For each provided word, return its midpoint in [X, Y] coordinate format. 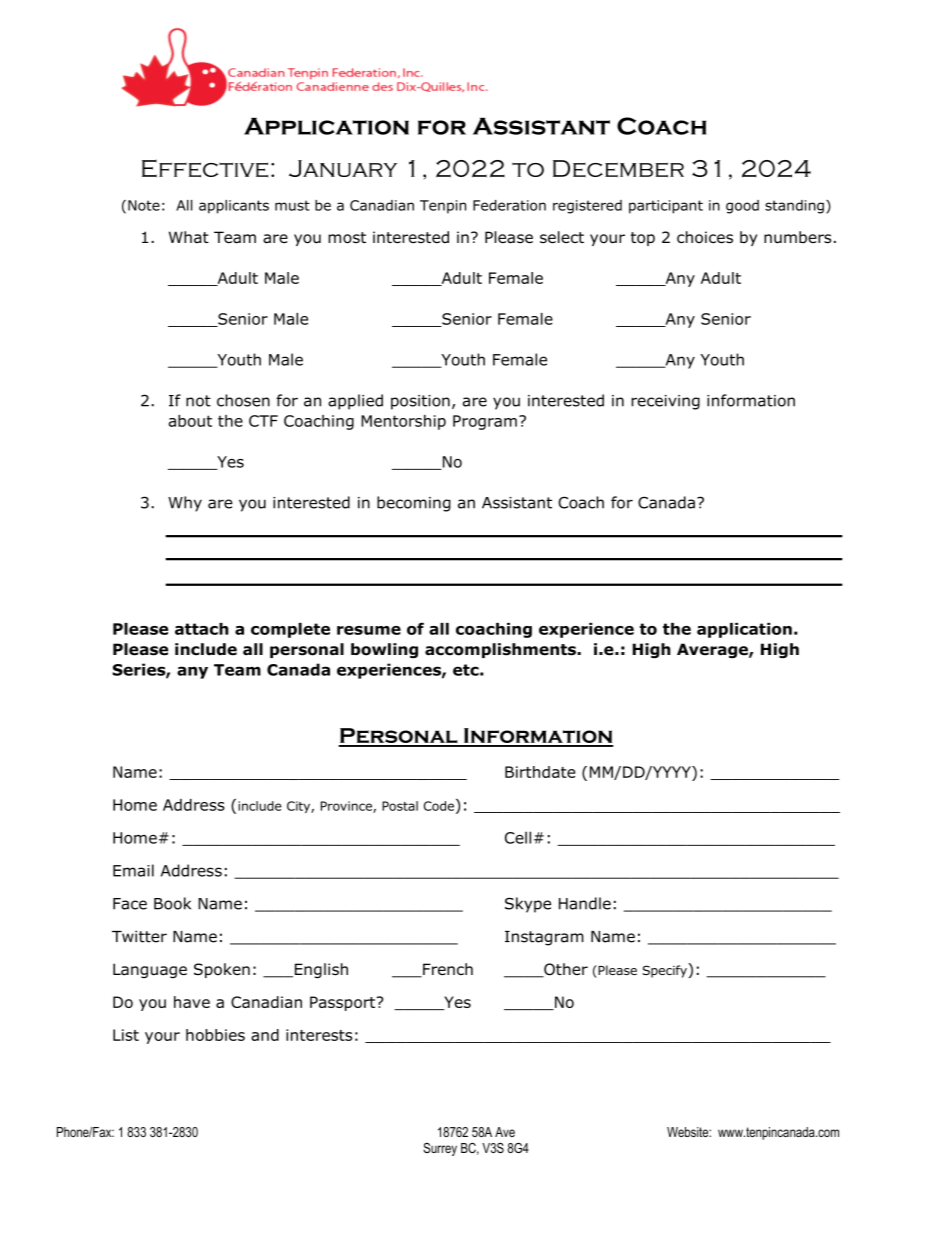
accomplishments [501, 650]
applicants [234, 207]
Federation [509, 205]
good [742, 207]
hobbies [215, 1035]
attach [202, 629]
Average [713, 650]
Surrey [440, 1149]
